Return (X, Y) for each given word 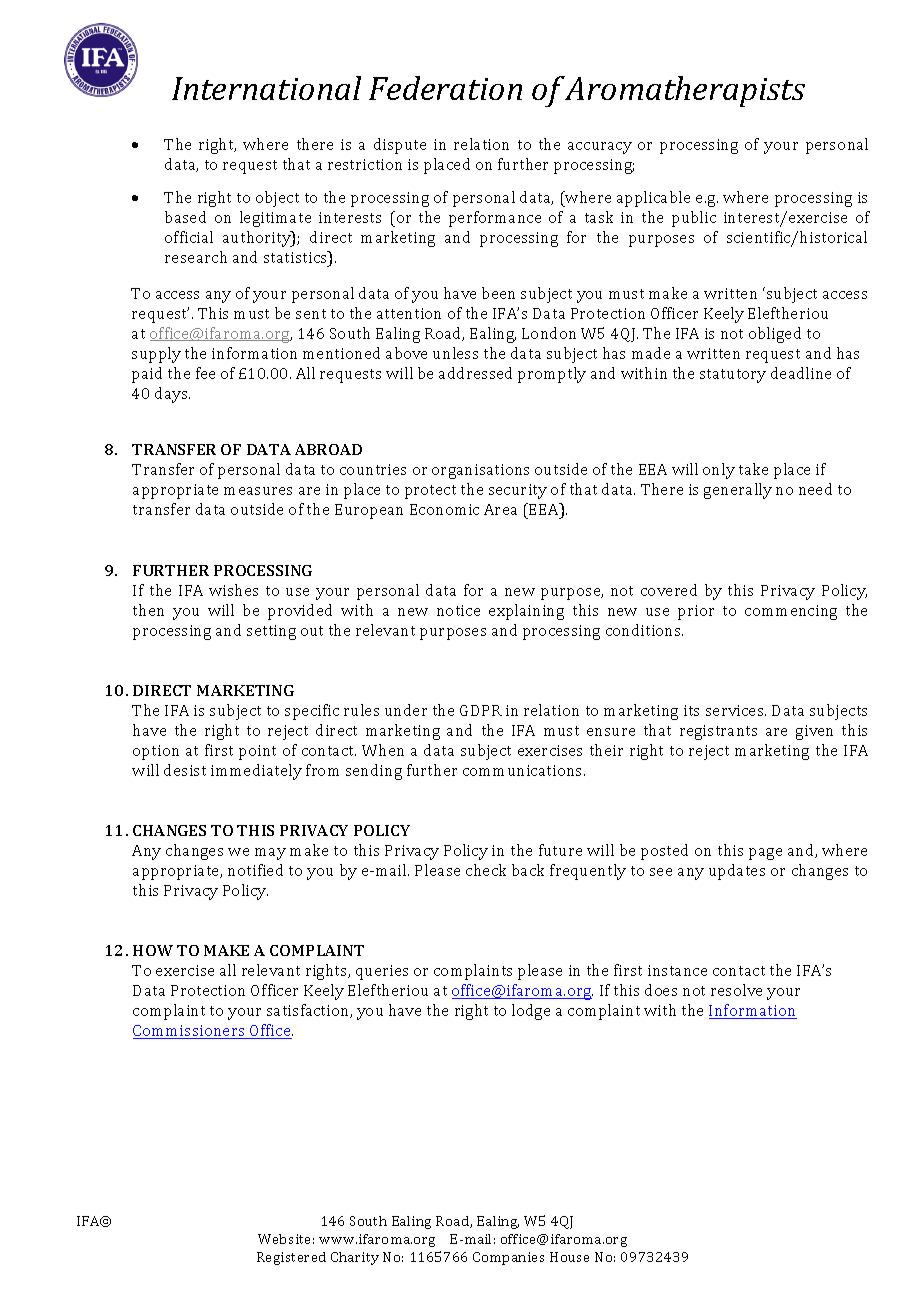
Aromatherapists (684, 91)
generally (738, 491)
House (569, 1257)
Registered (291, 1258)
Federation (445, 88)
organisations (480, 471)
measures (258, 491)
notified (255, 870)
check (486, 870)
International (266, 88)
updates (737, 872)
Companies (508, 1258)
